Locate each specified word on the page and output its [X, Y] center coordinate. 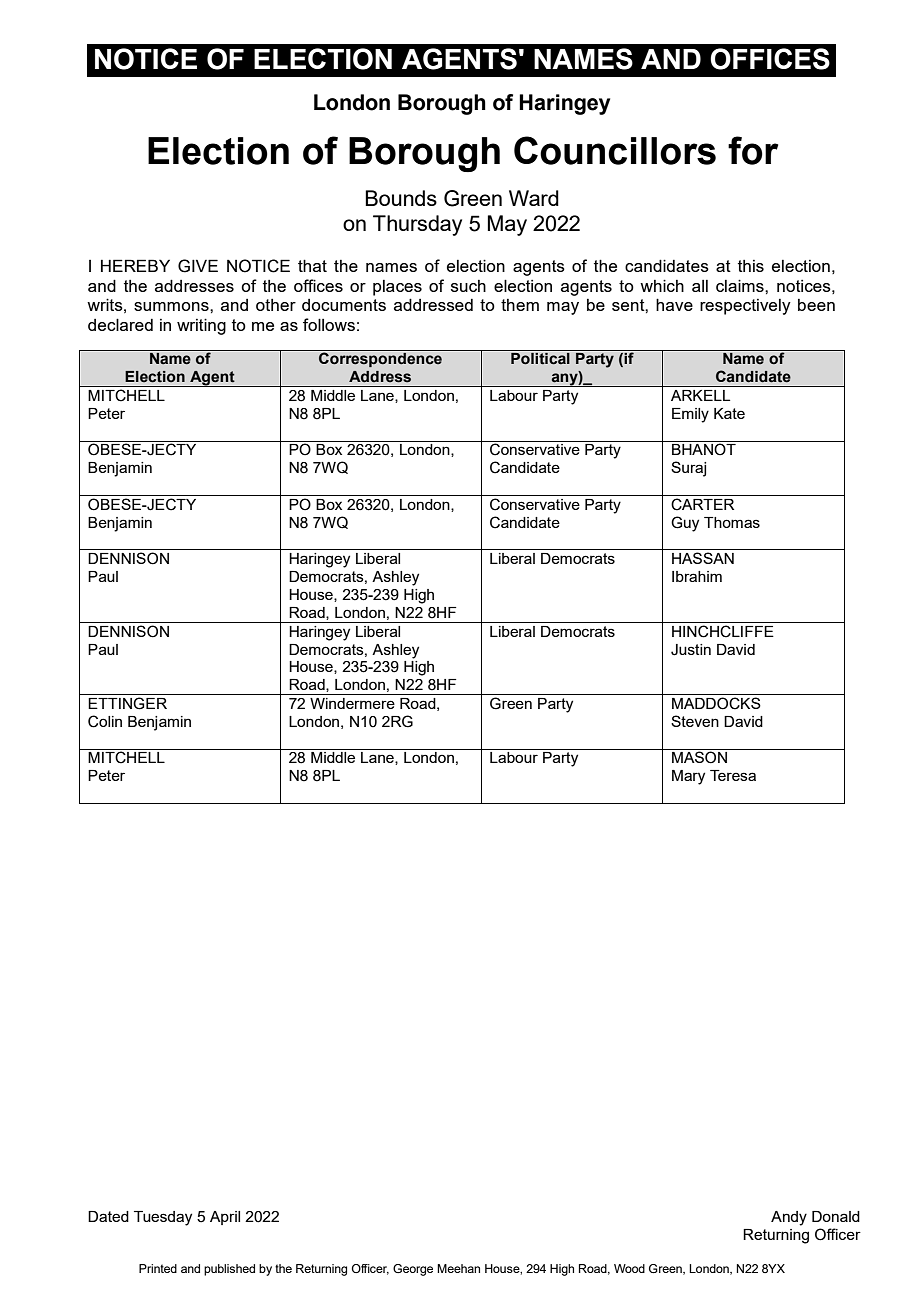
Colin [105, 721]
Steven [695, 721]
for [753, 150]
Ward [534, 198]
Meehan [458, 1268]
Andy [789, 1218]
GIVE [198, 266]
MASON [699, 757]
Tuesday [163, 1218]
